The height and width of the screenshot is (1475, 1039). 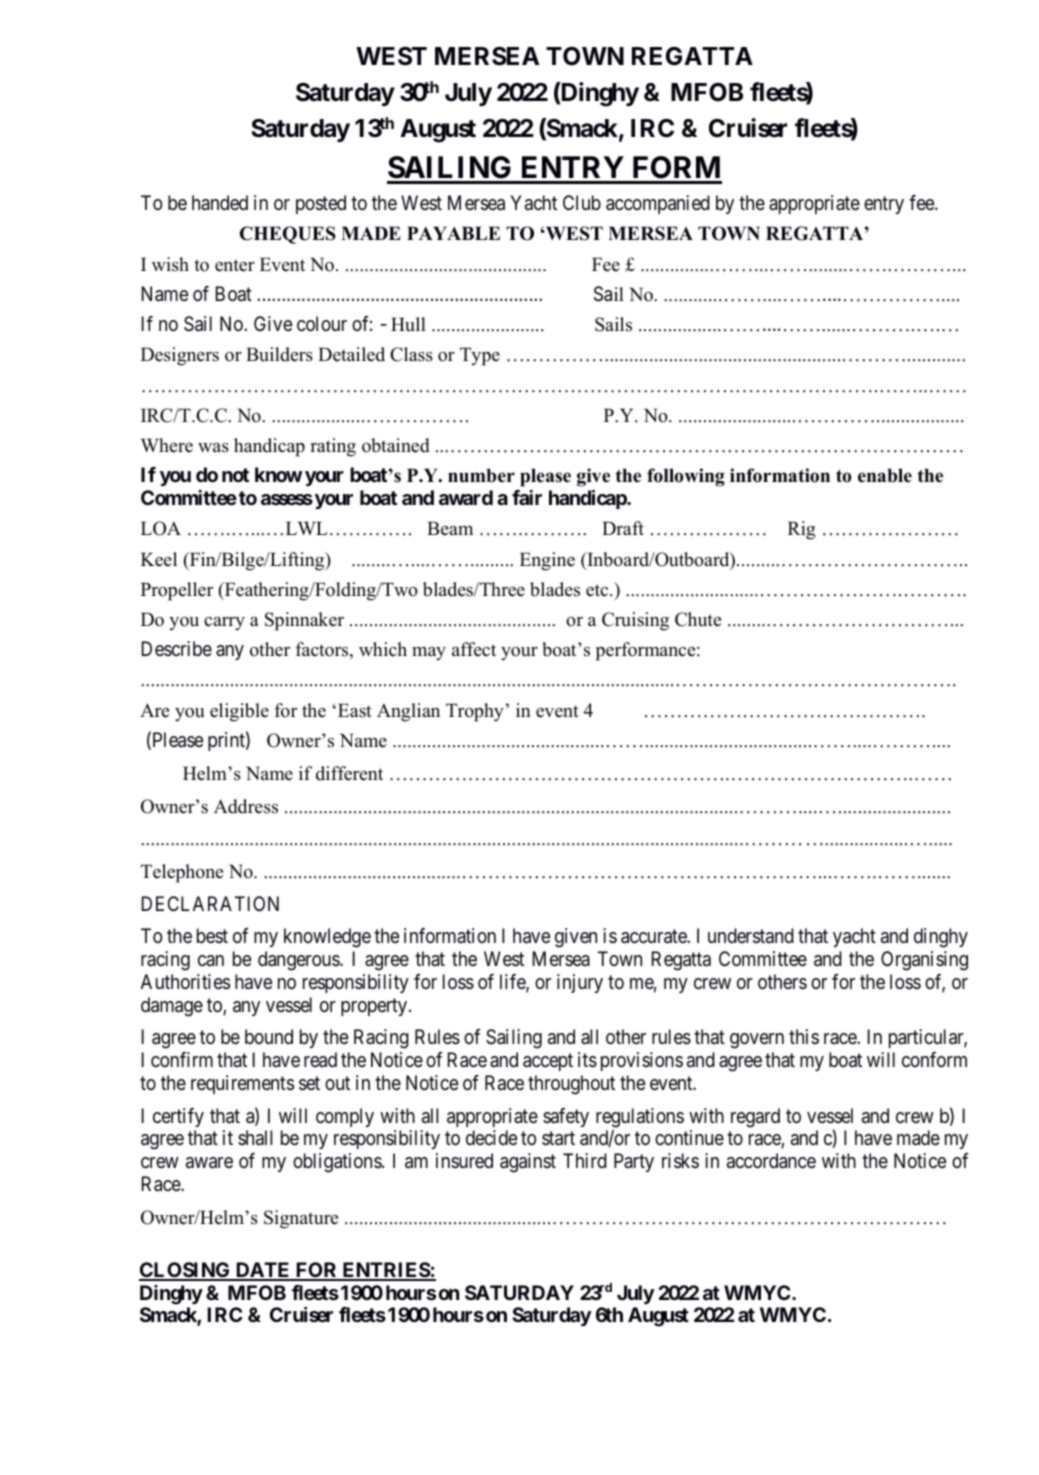 I want to click on Chute, so click(x=698, y=619).
